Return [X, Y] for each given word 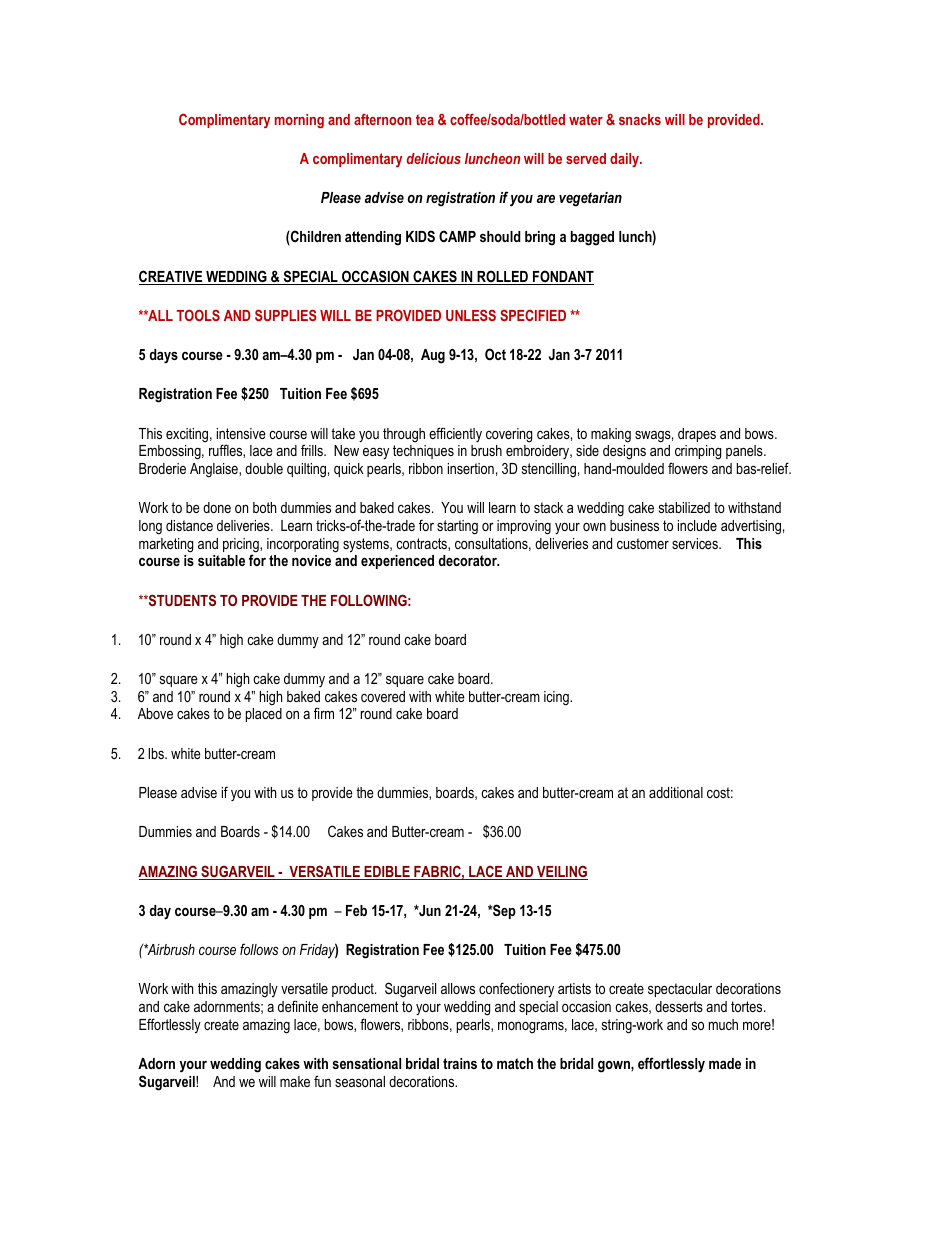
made [725, 1063]
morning [299, 121]
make [295, 1081]
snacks [640, 119]
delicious [434, 158]
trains [460, 1063]
